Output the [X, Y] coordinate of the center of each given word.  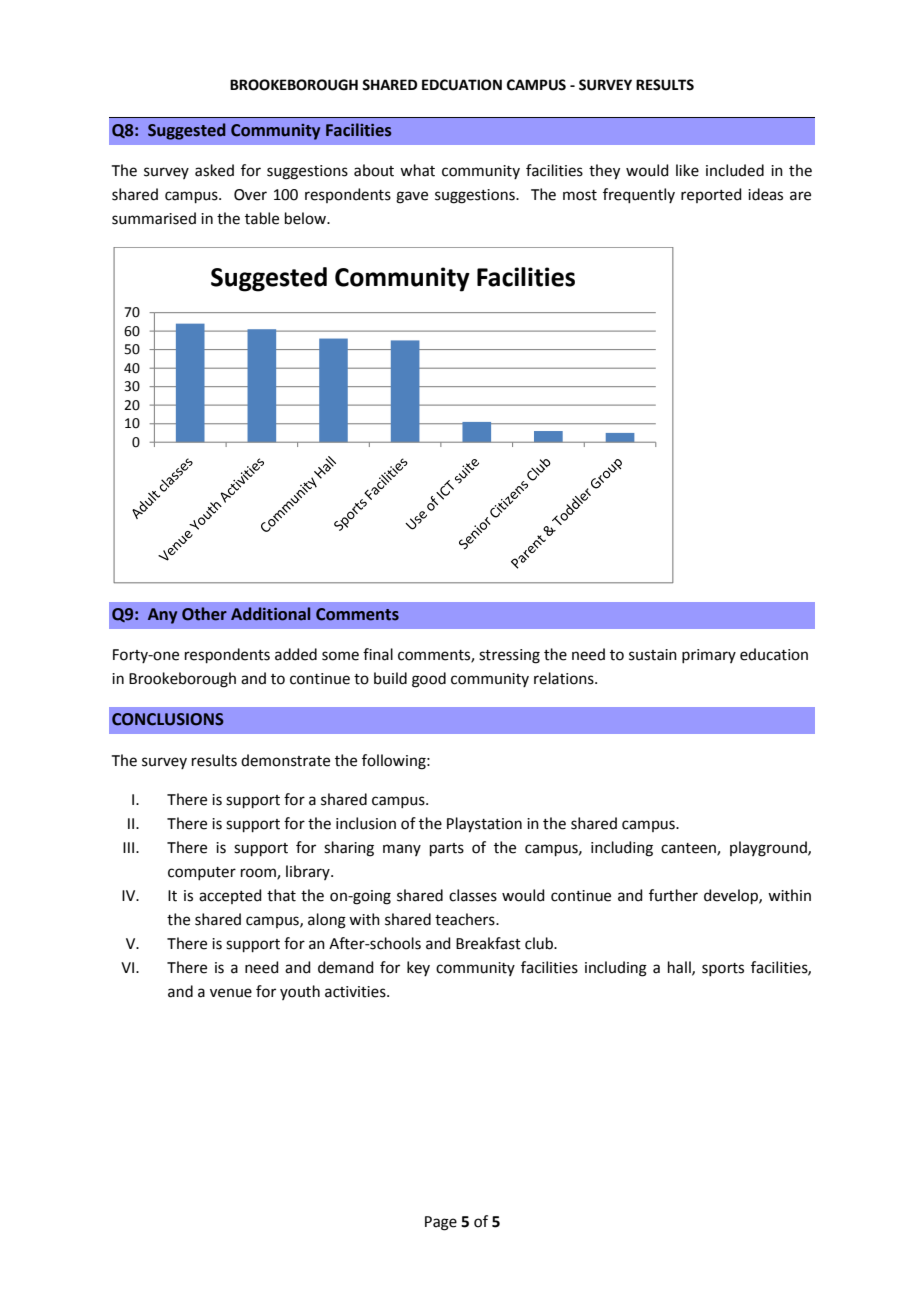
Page [441, 1223]
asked [214, 170]
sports [723, 969]
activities [356, 992]
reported [711, 195]
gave [412, 197]
